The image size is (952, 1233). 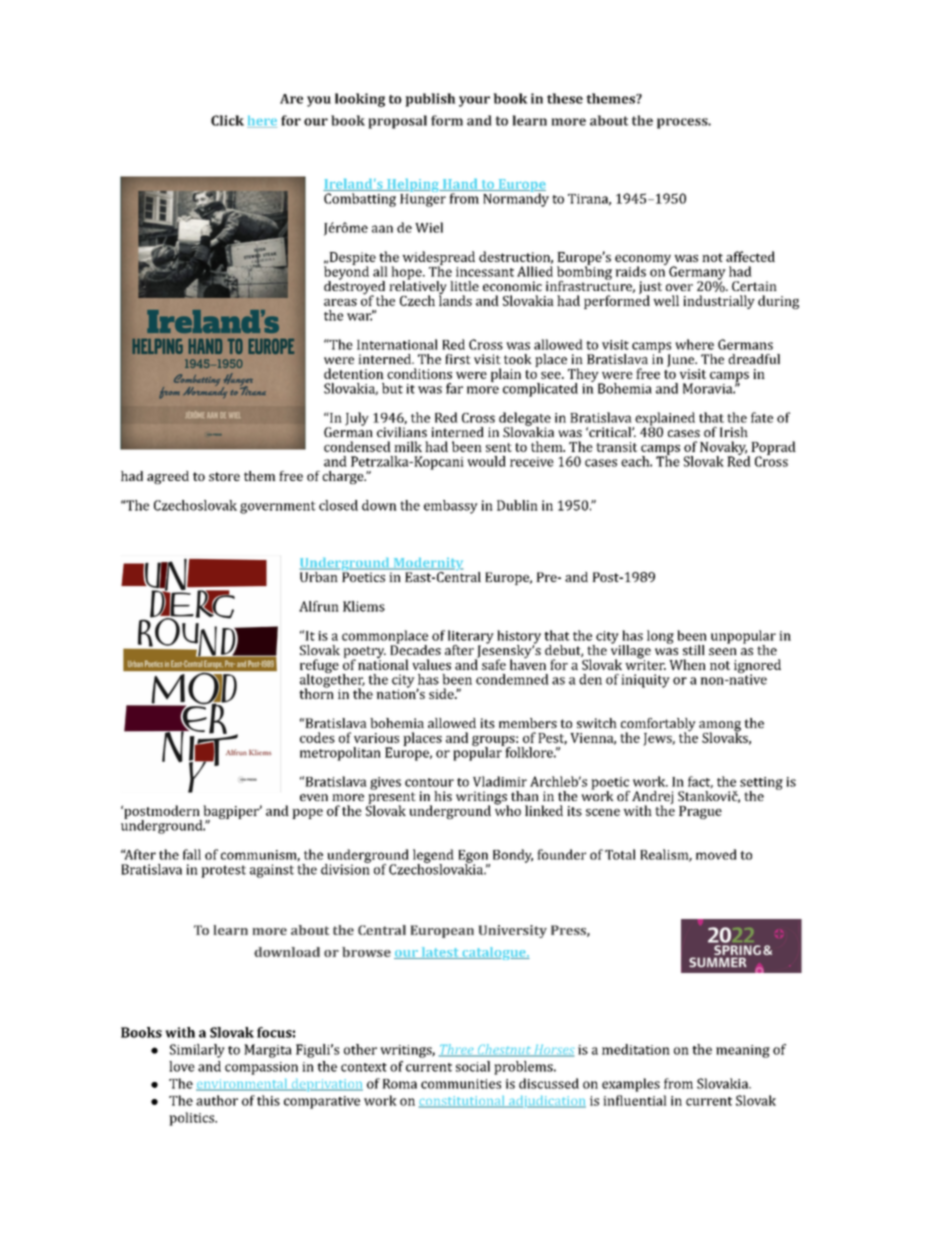 I want to click on these, so click(x=565, y=98).
